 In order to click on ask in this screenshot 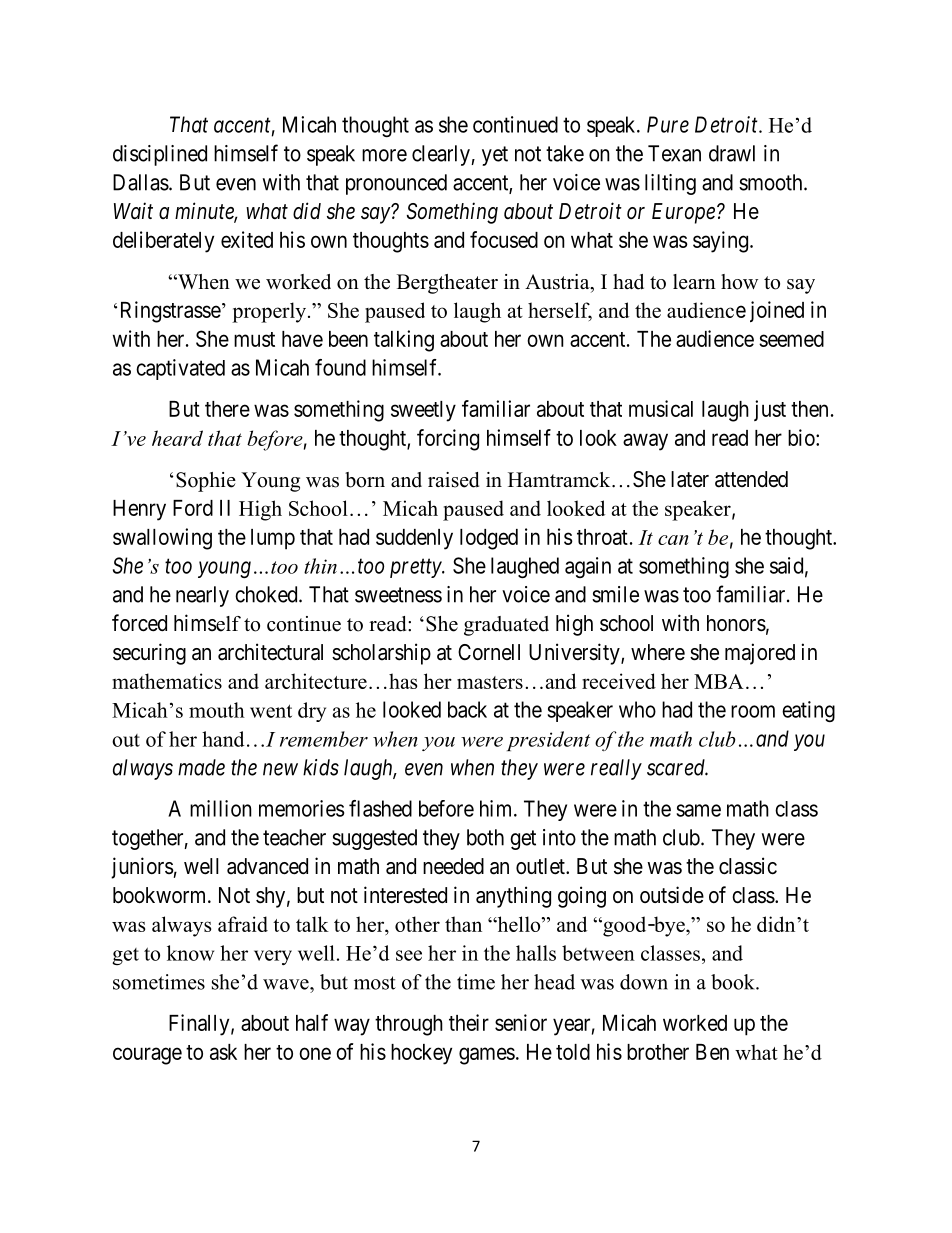, I will do `click(223, 1052)`.
